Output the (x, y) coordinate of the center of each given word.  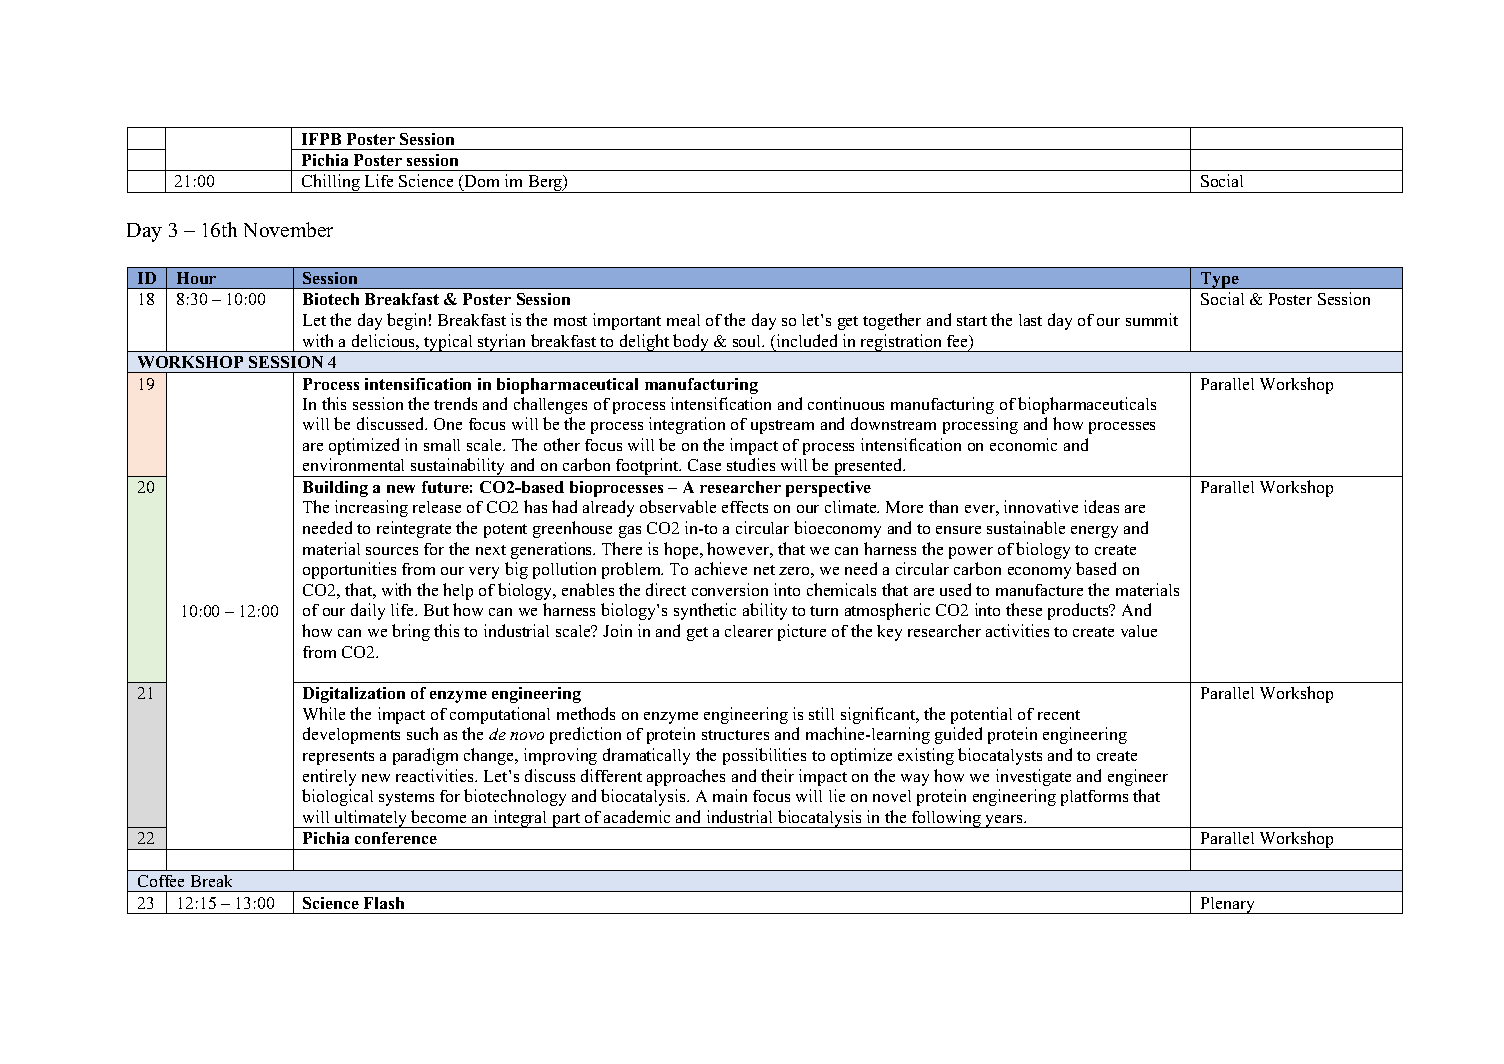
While (324, 713)
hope (682, 550)
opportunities (349, 570)
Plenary (1228, 905)
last (1030, 320)
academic (637, 816)
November (288, 229)
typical (449, 343)
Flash (384, 903)
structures (735, 735)
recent (1059, 715)
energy (1094, 532)
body (691, 343)
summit (1152, 319)
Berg (545, 184)
